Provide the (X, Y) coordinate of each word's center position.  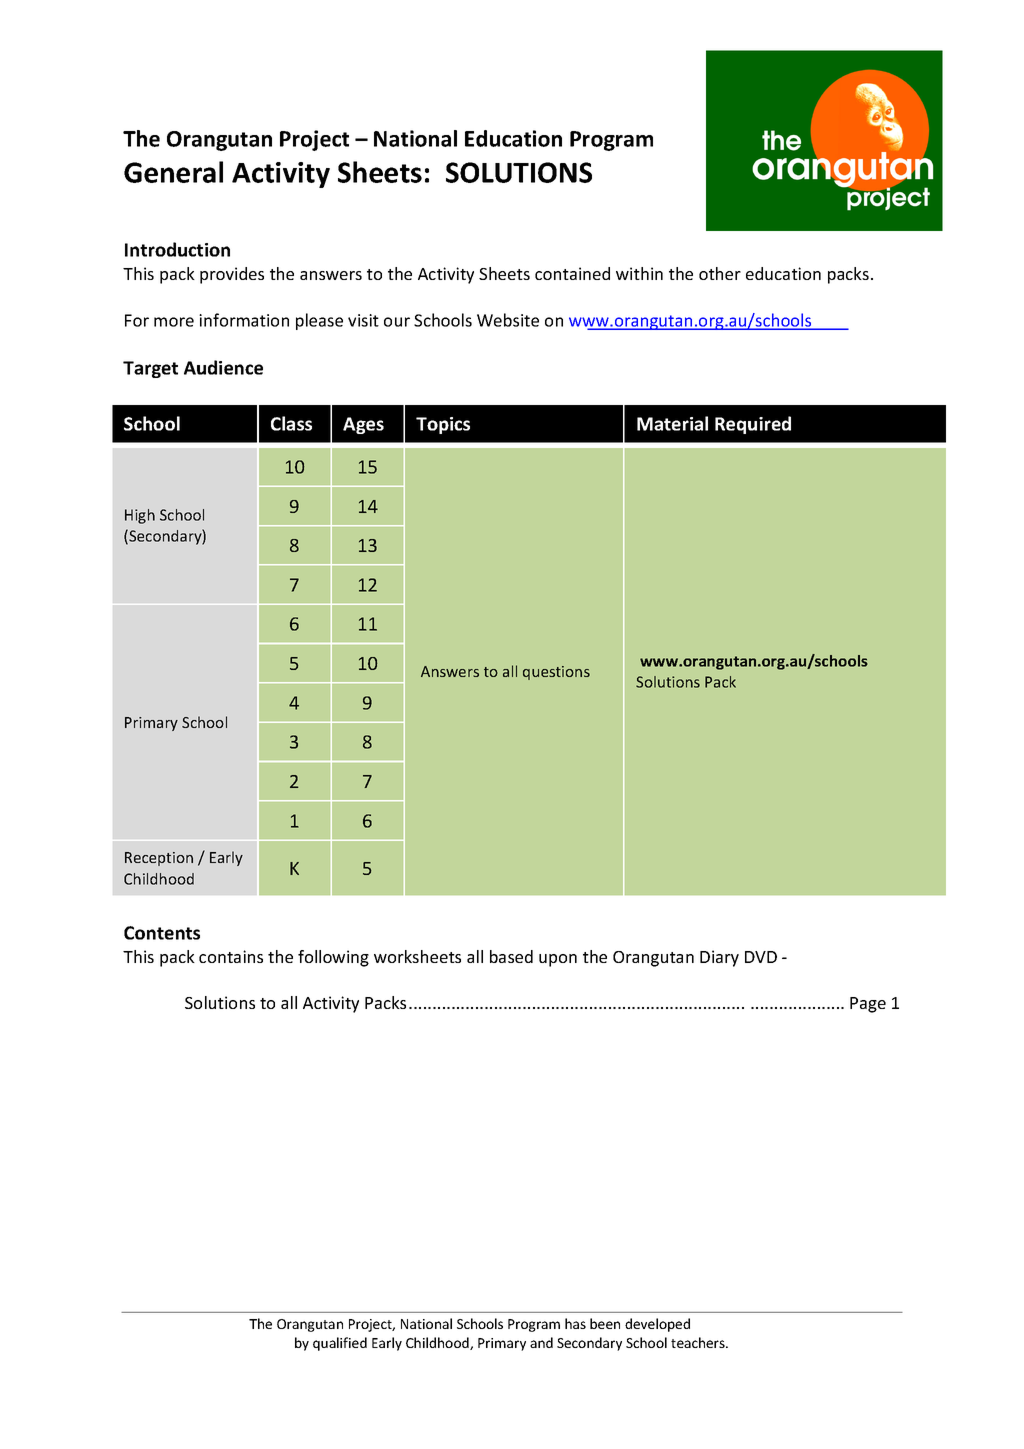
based (511, 956)
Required (753, 425)
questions (556, 673)
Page (868, 1005)
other (720, 273)
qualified (340, 1344)
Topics (443, 425)
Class (291, 423)
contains (231, 956)
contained (572, 273)
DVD (761, 957)
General (173, 172)
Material (672, 423)
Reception (159, 859)
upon (558, 960)
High (140, 516)
